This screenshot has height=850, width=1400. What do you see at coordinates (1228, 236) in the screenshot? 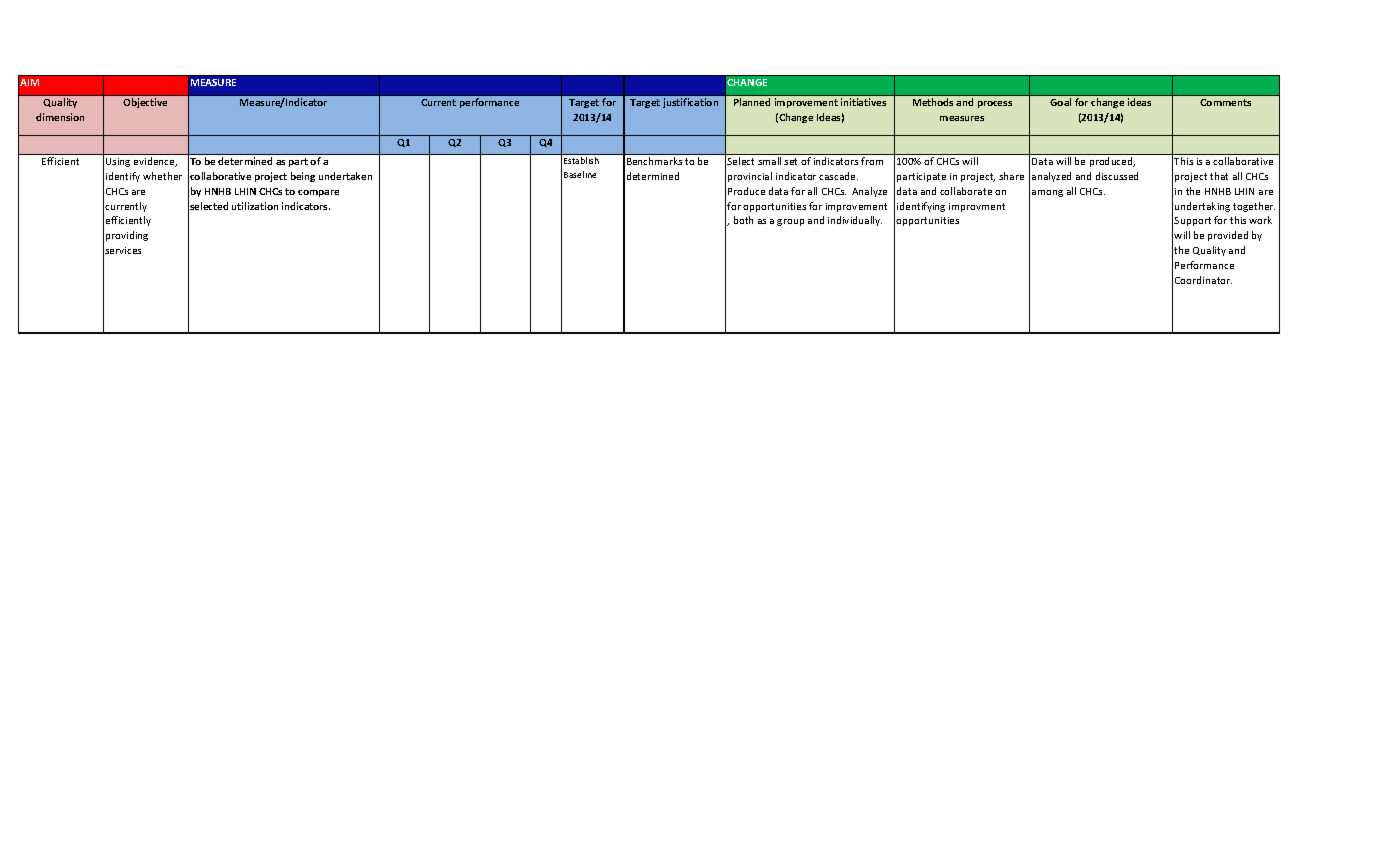
I see `provided` at bounding box center [1228, 236].
